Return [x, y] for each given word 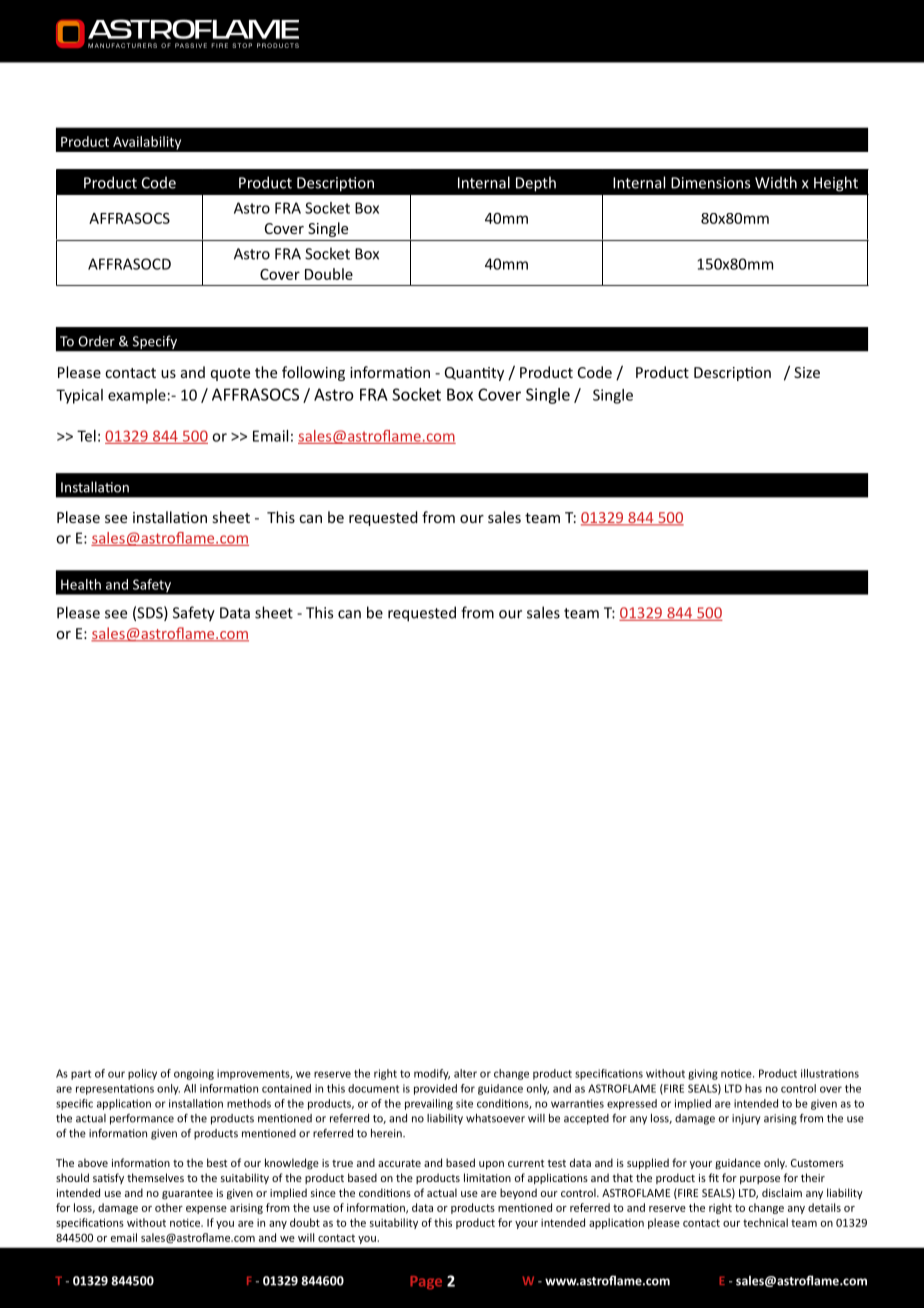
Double [329, 274]
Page [426, 1282]
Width [776, 182]
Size [807, 372]
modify [432, 1074]
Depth [536, 184]
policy [142, 1074]
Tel [86, 436]
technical [765, 1222]
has [753, 1088]
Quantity [474, 374]
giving [703, 1074]
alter [465, 1073]
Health [81, 584]
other [169, 1207]
